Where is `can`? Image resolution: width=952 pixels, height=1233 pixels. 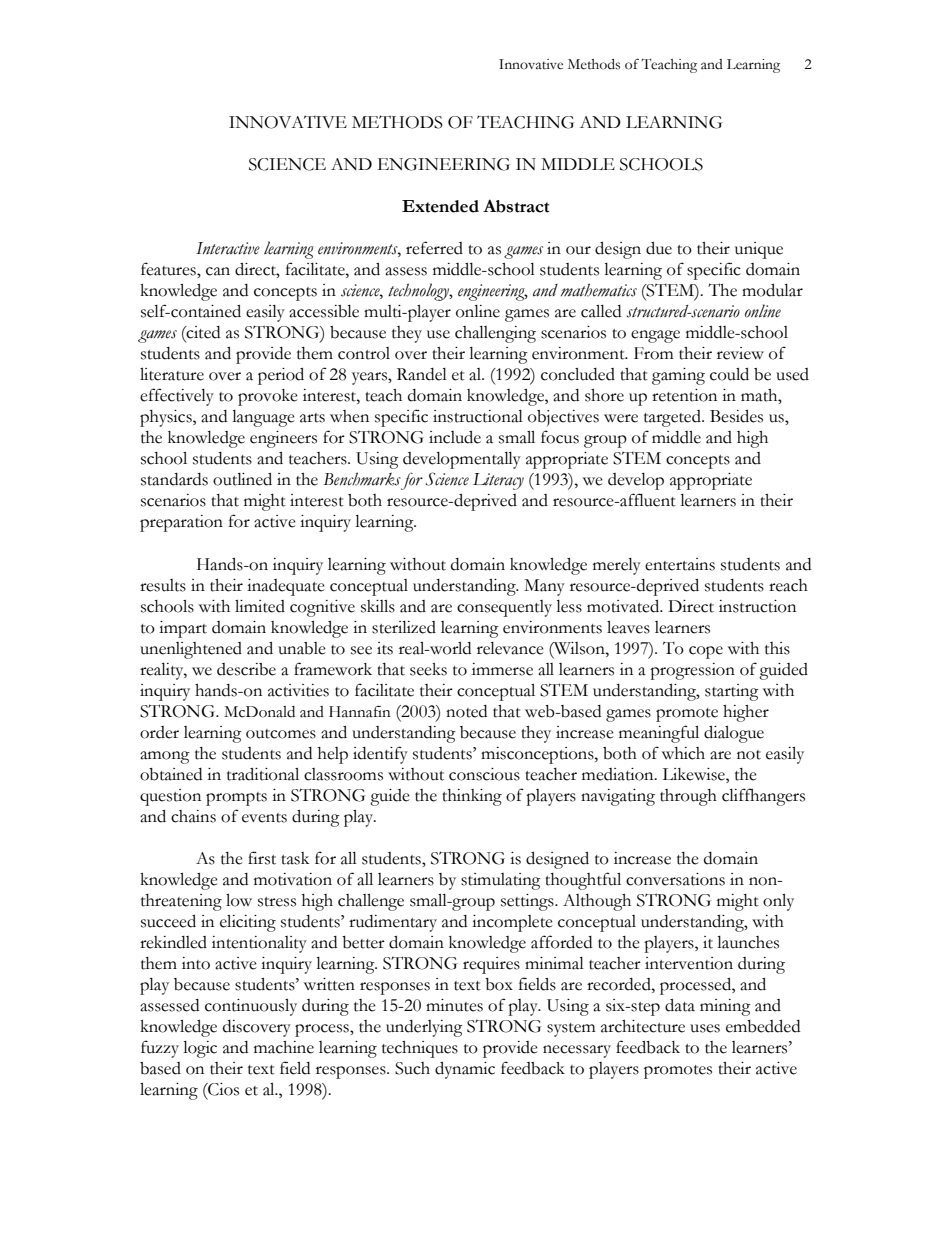 can is located at coordinates (218, 271).
